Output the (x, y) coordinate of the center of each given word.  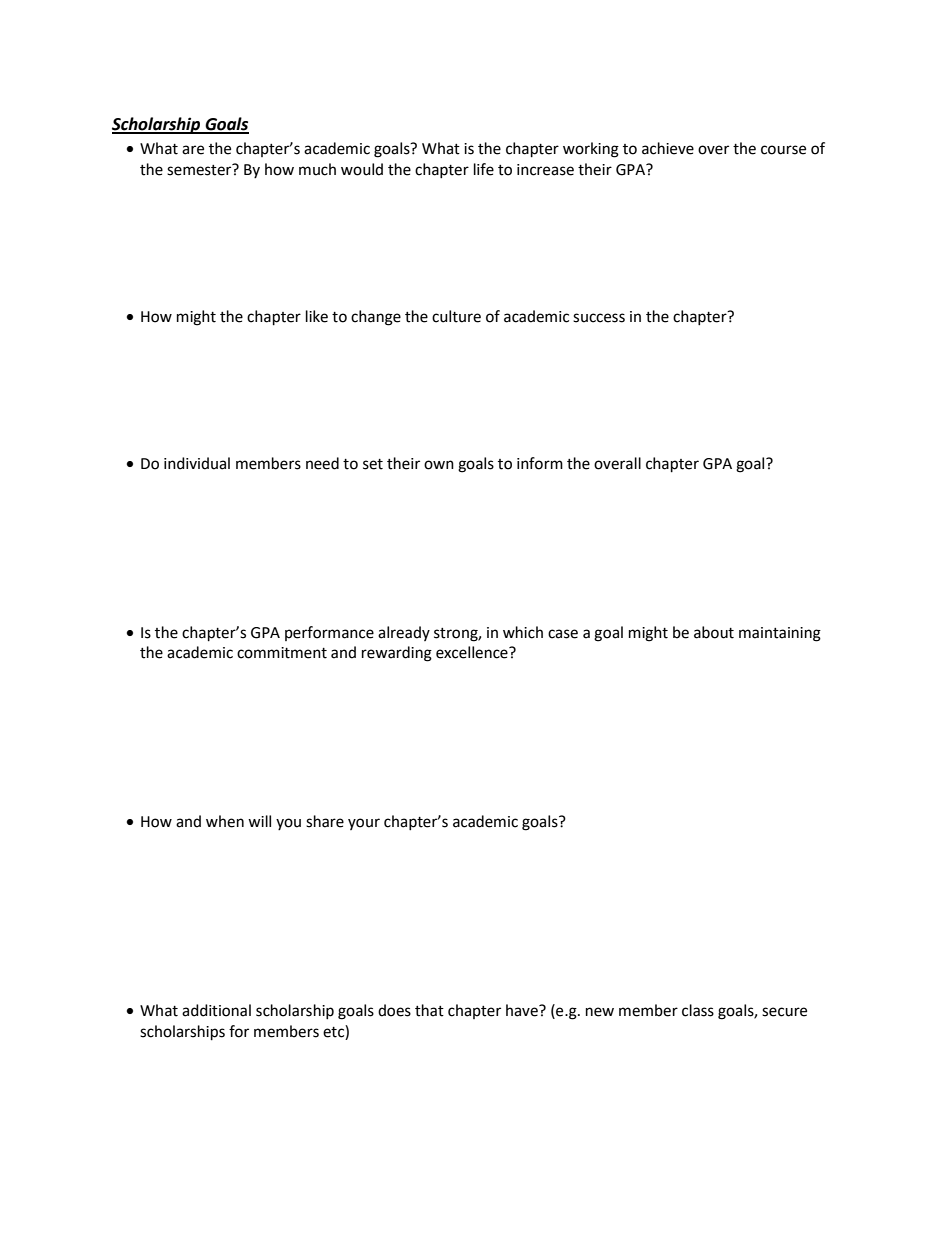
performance (329, 633)
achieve (668, 148)
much (317, 169)
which (523, 632)
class (698, 1010)
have (523, 1010)
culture (456, 316)
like (317, 316)
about (714, 632)
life (484, 169)
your (364, 824)
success (599, 318)
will (259, 821)
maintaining (780, 634)
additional (216, 1010)
